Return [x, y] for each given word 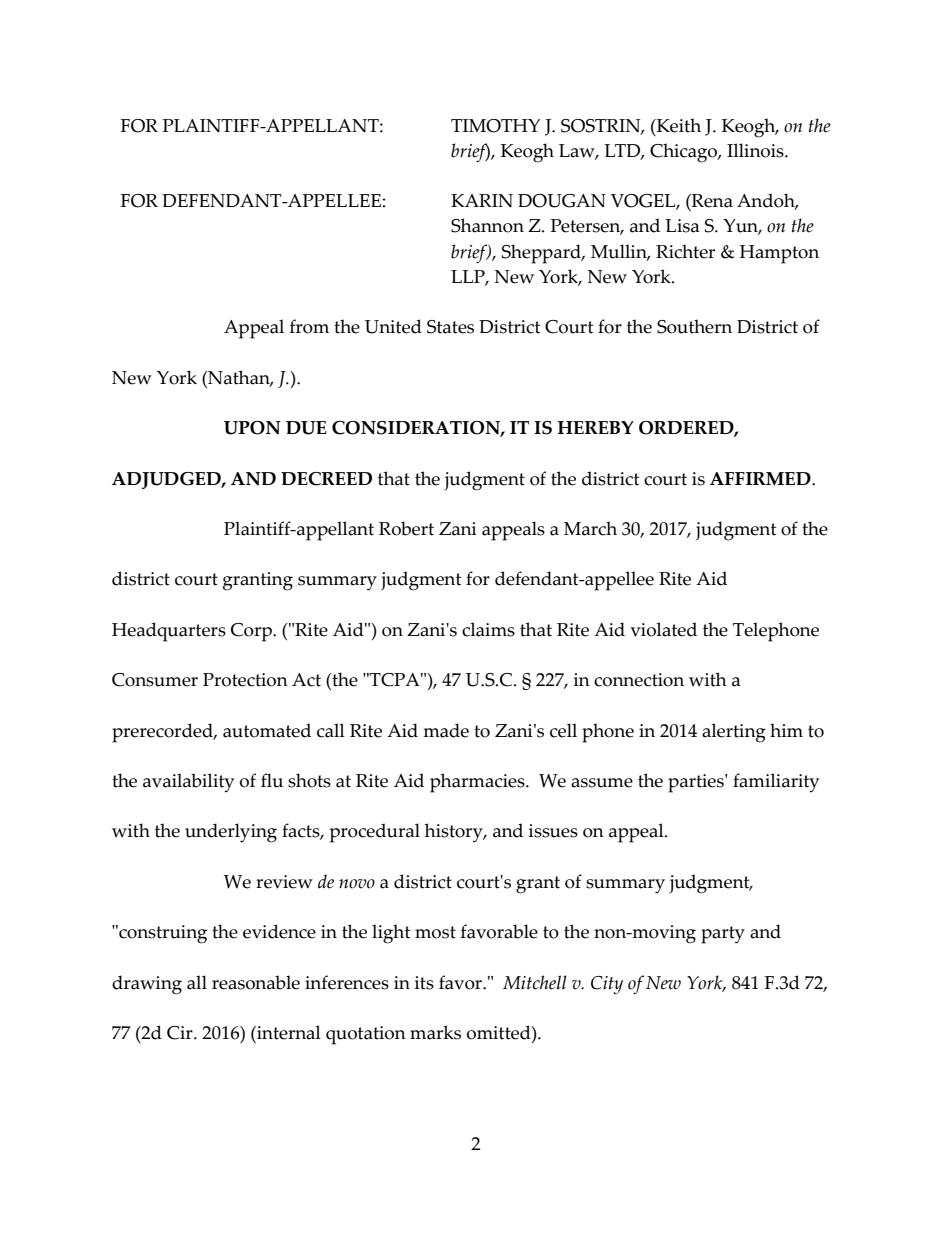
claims [488, 629]
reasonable [256, 982]
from [309, 326]
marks [435, 1032]
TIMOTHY [495, 126]
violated [663, 629]
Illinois [756, 150]
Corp [252, 632]
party [723, 935]
